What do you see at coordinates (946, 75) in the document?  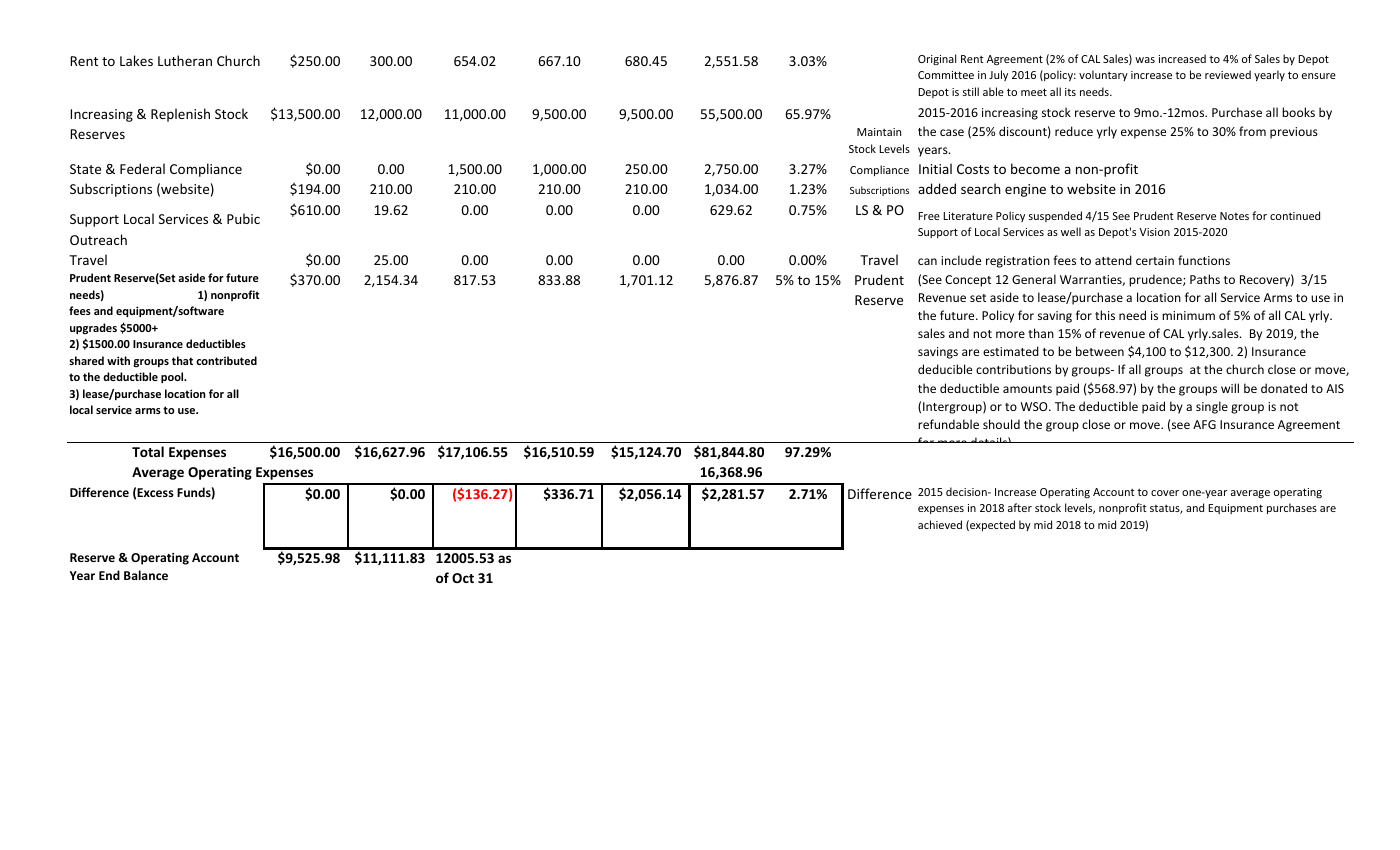 I see `Committee` at bounding box center [946, 75].
